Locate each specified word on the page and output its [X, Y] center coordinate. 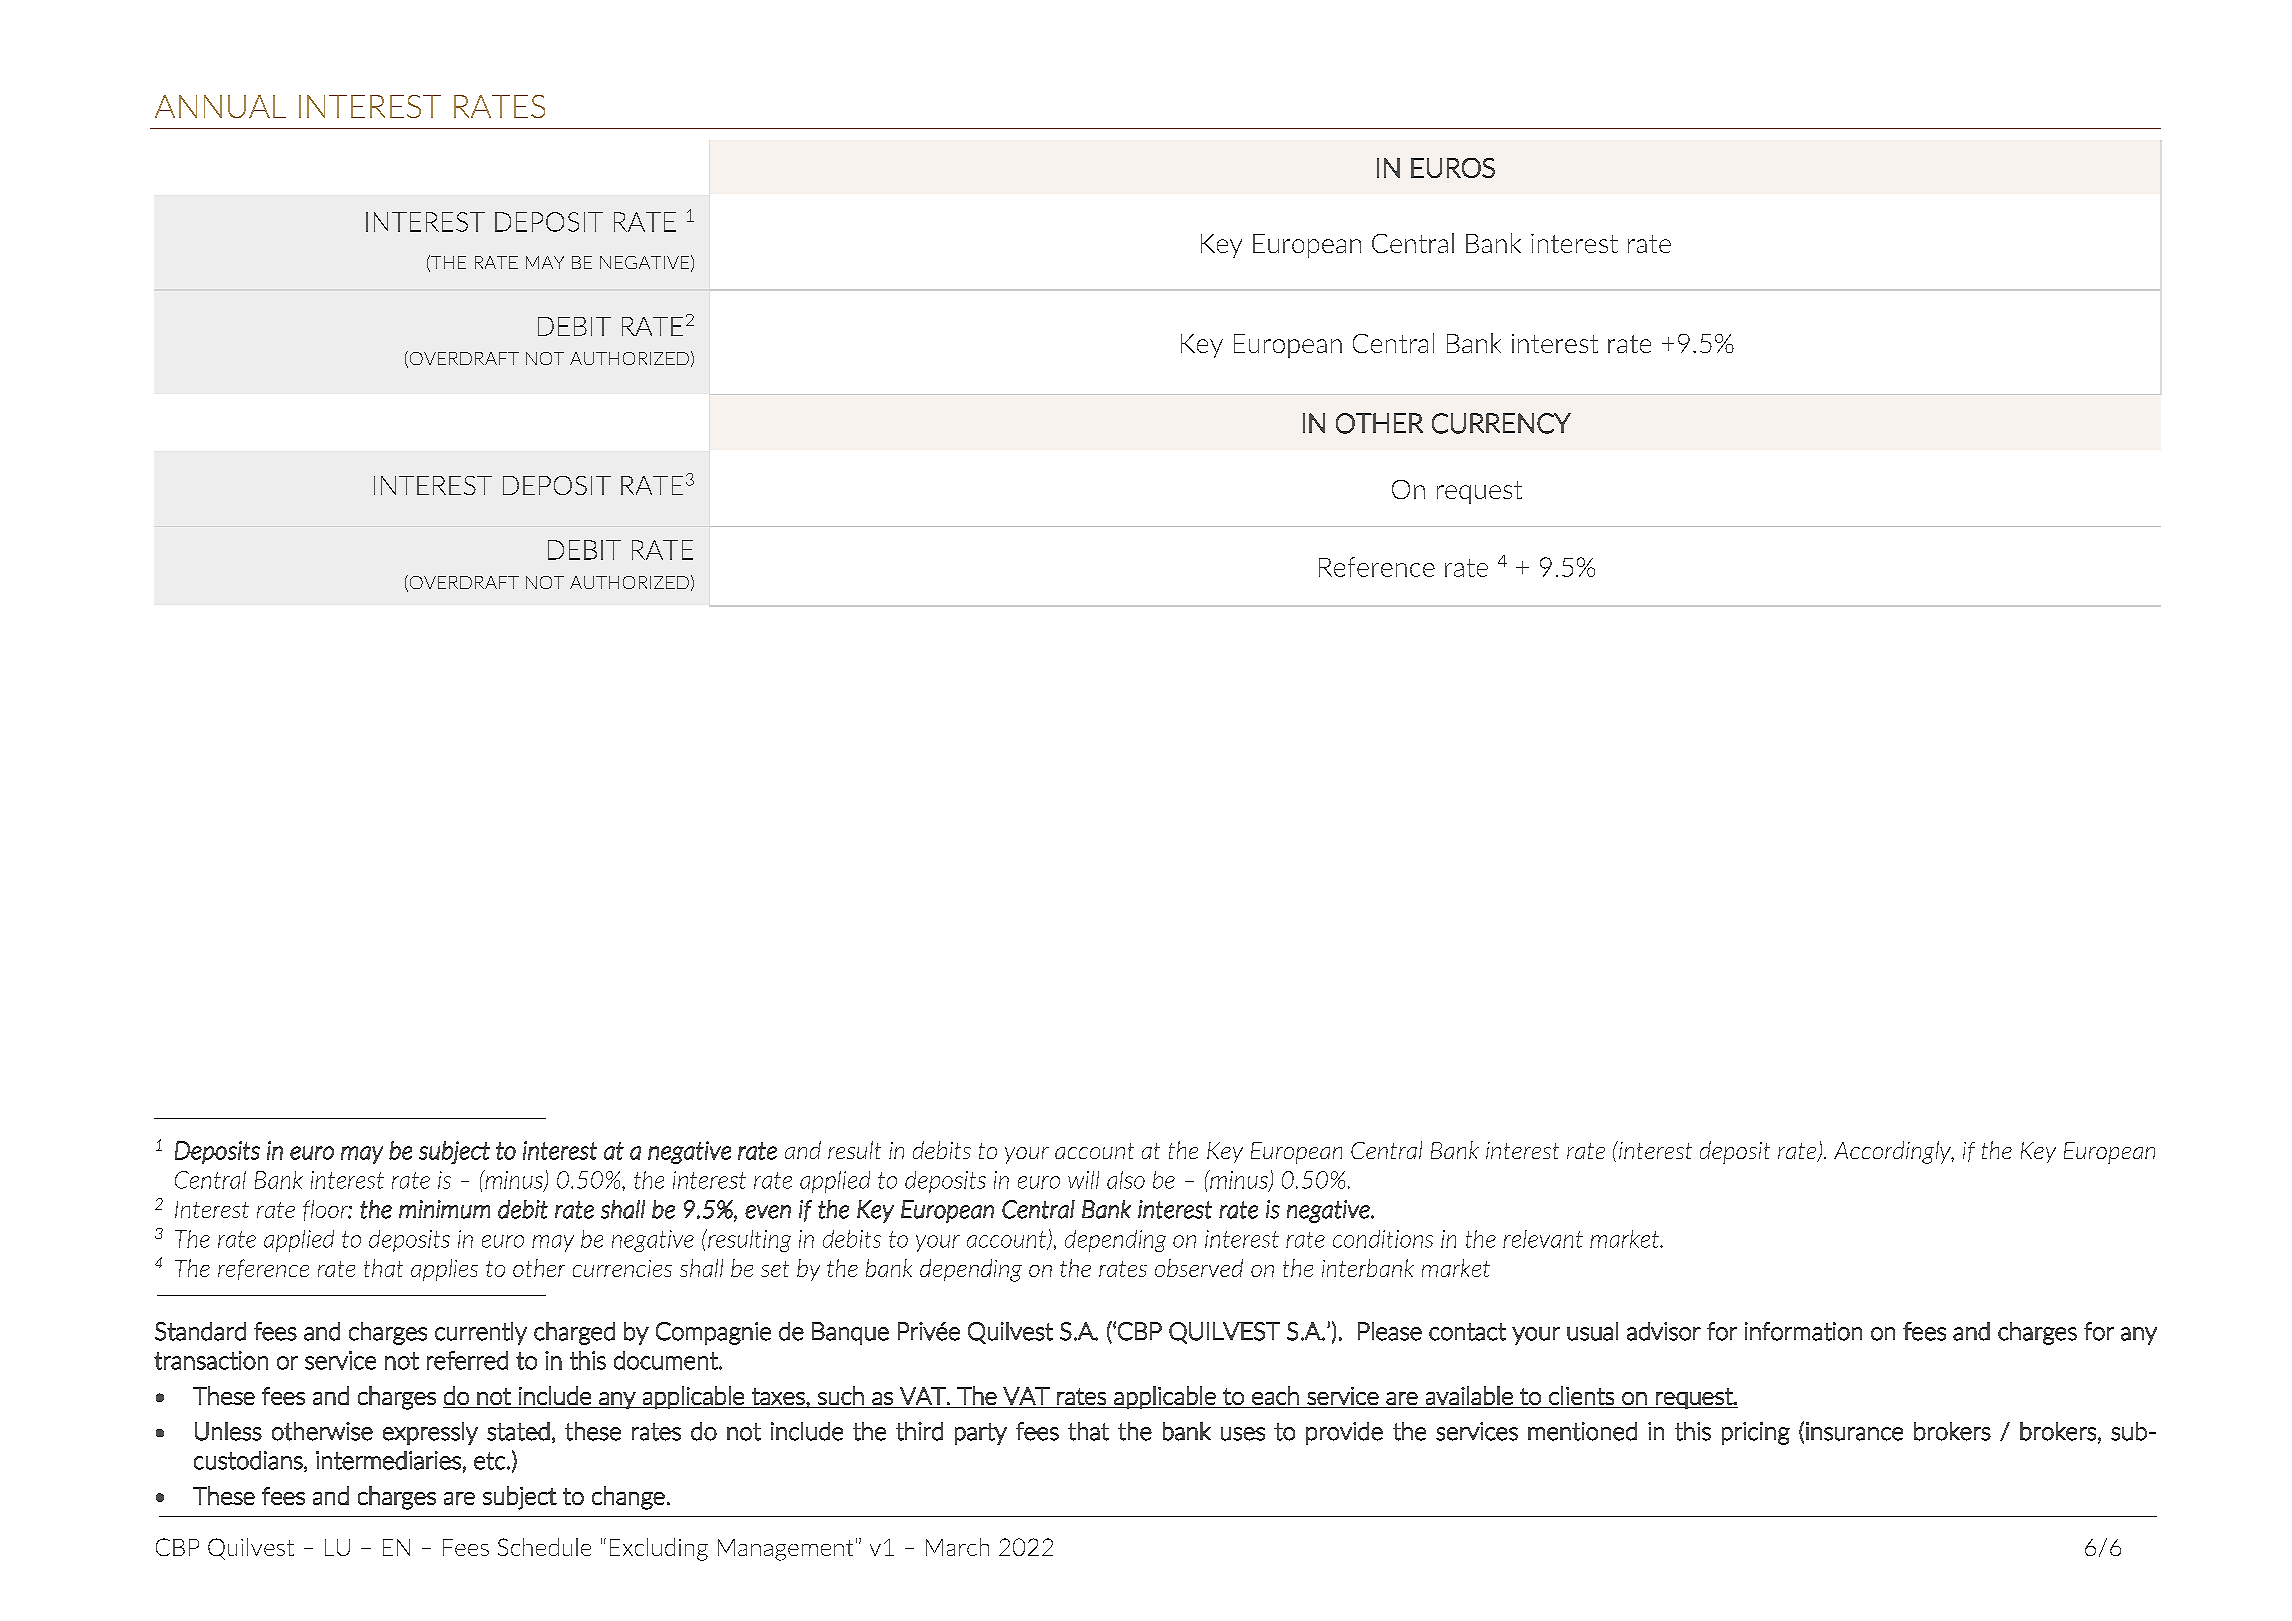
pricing [1756, 1433]
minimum [444, 1209]
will [1083, 1180]
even [768, 1212]
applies [444, 1270]
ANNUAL [220, 106]
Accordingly [1893, 1152]
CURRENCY [1501, 423]
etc [489, 1461]
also [1126, 1180]
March [957, 1547]
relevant [1543, 1239]
